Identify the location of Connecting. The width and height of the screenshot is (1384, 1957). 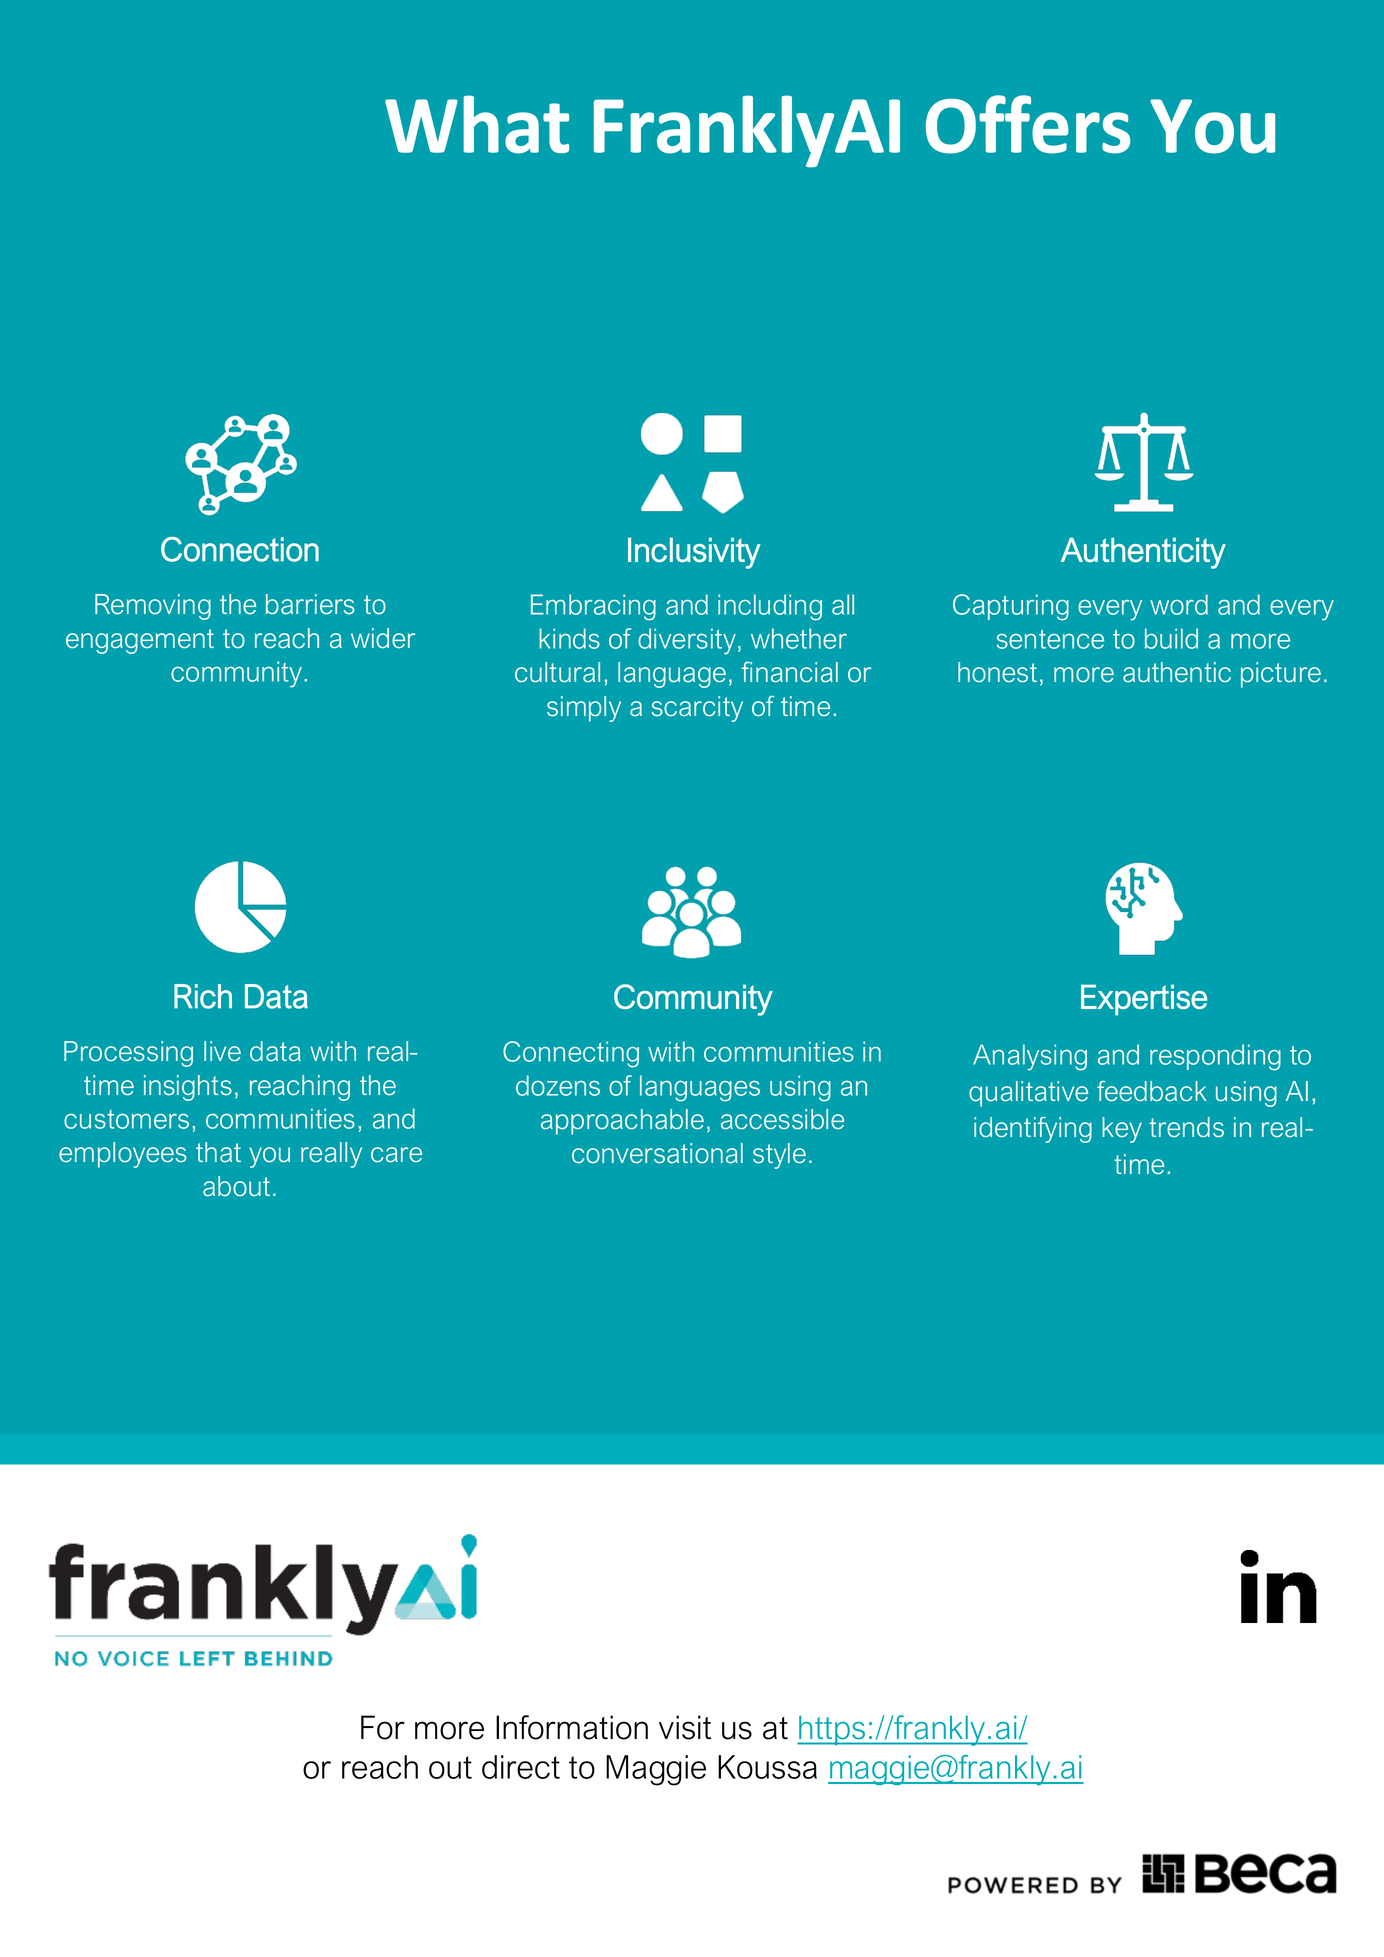
(571, 1054).
